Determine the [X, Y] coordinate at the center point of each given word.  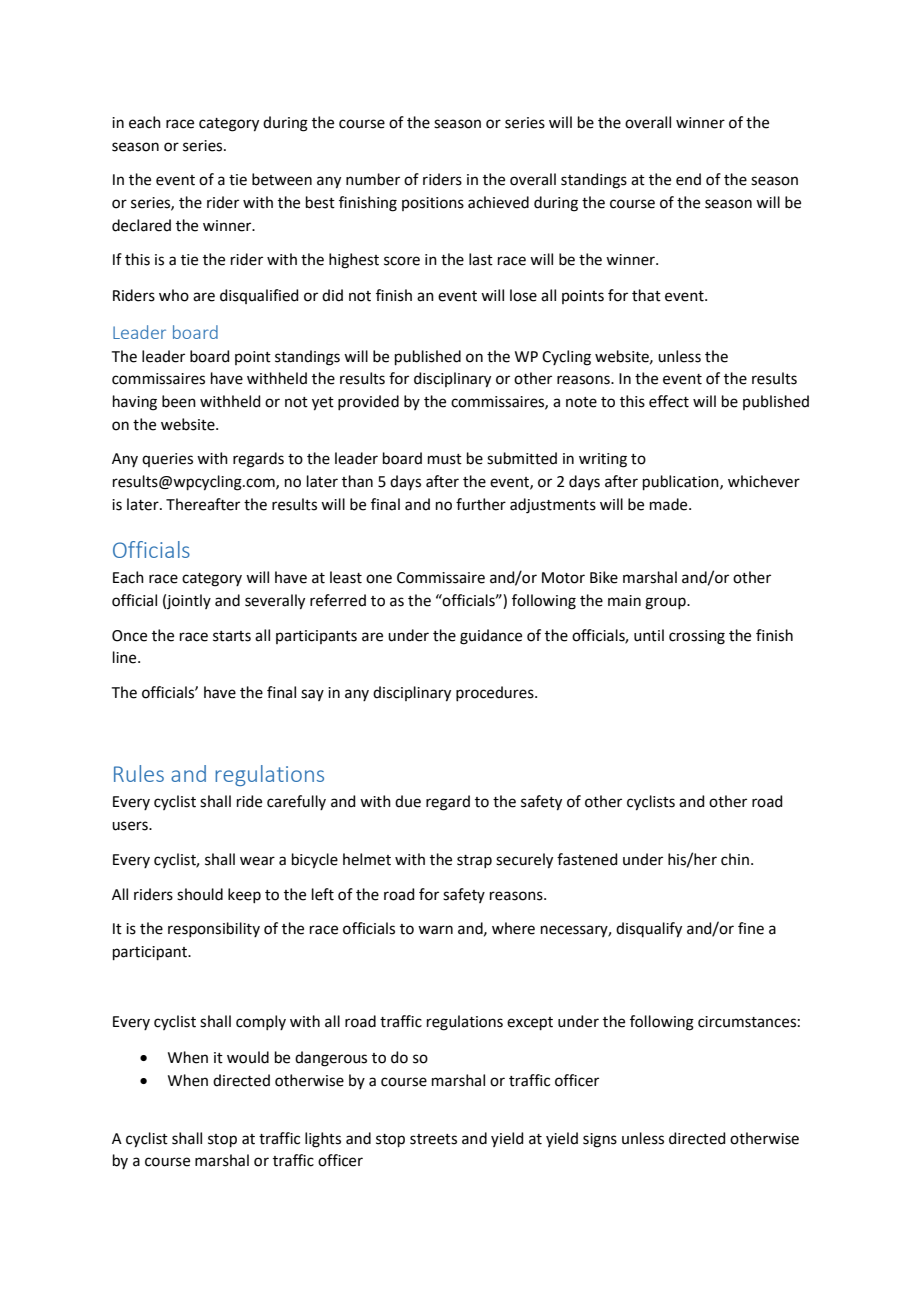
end [688, 179]
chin [735, 859]
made [670, 504]
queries [167, 460]
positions [433, 204]
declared [141, 225]
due [408, 801]
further [481, 504]
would [248, 1057]
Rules [139, 773]
